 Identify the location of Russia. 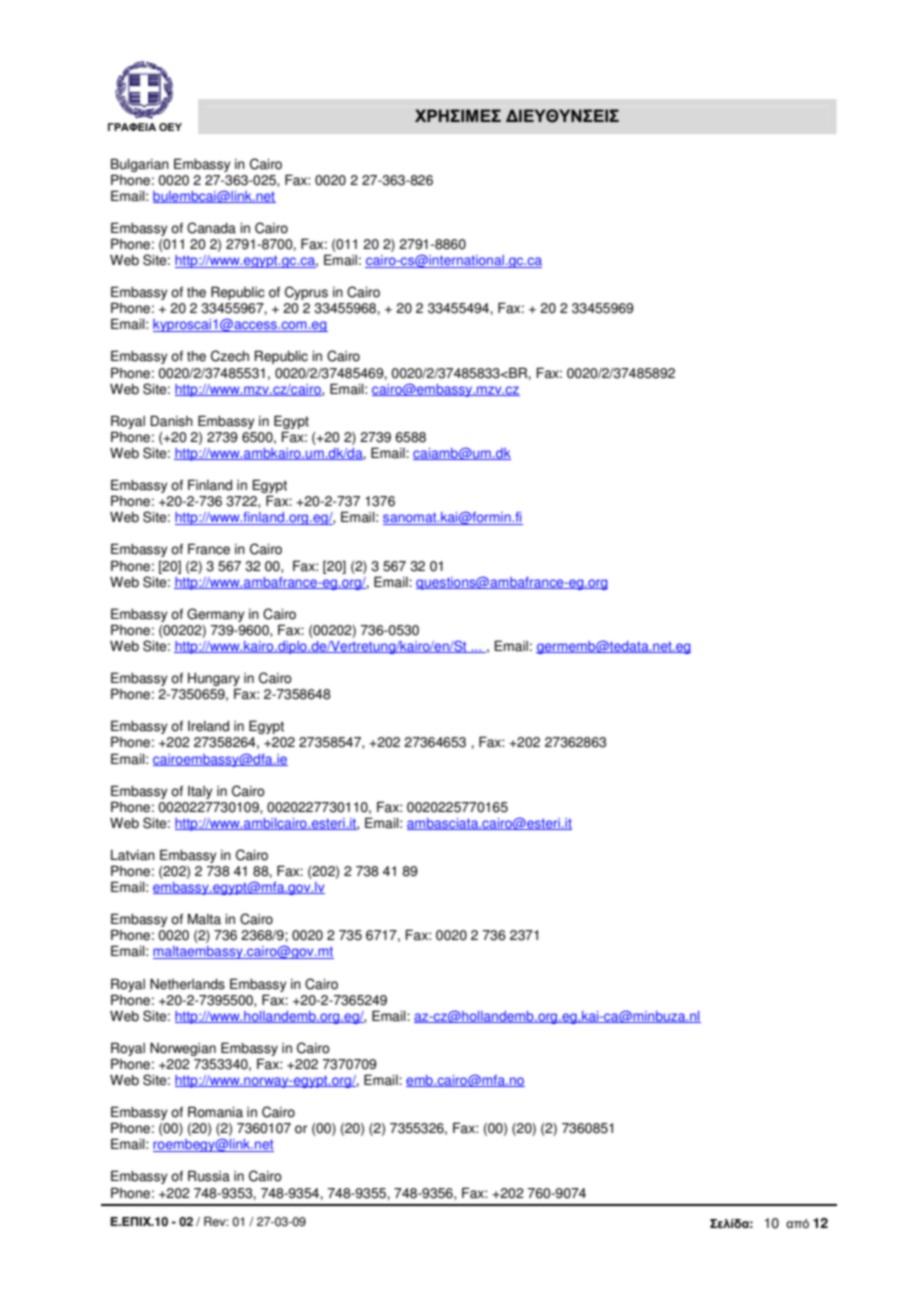
(209, 1176).
